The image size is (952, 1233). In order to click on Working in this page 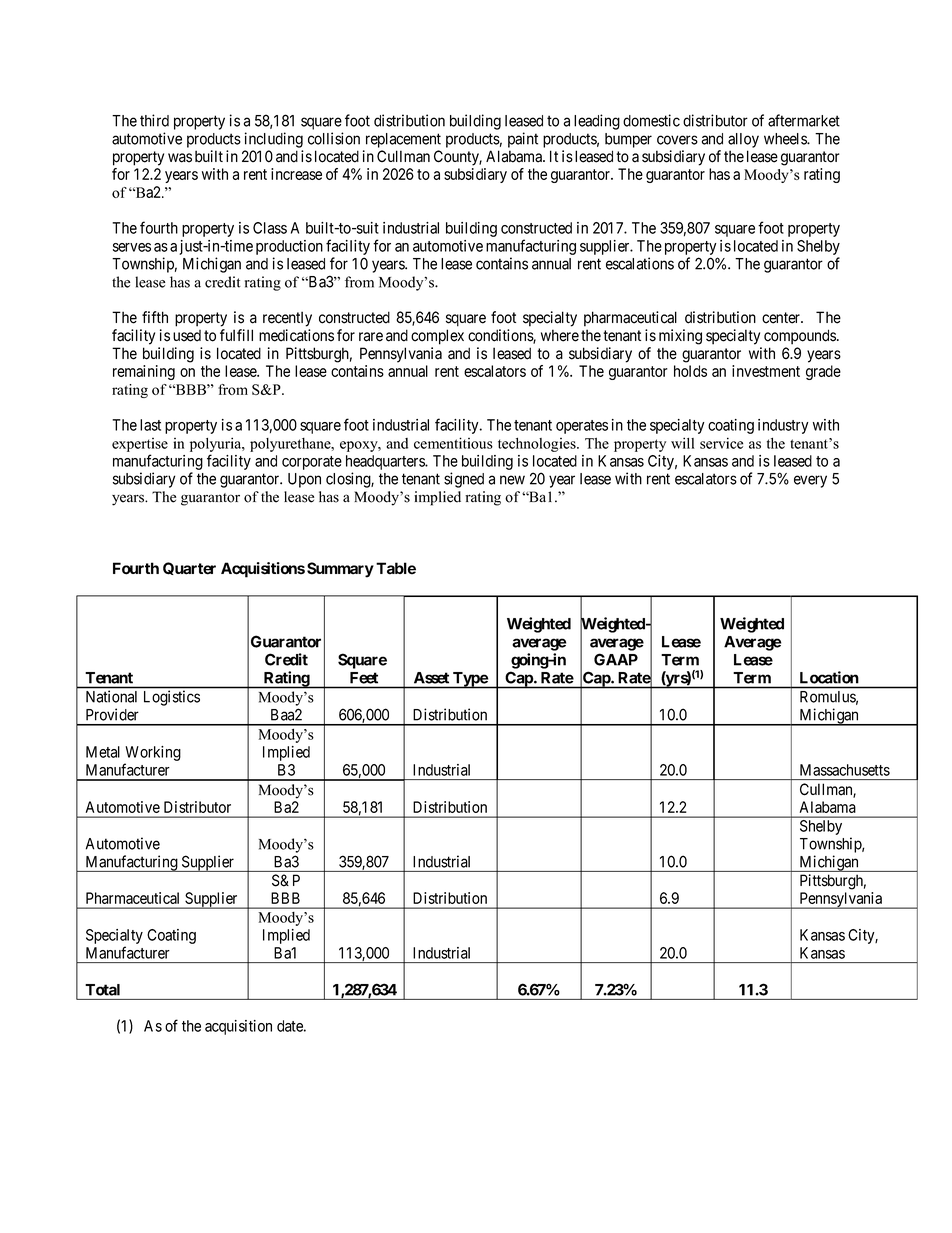, I will do `click(153, 753)`.
